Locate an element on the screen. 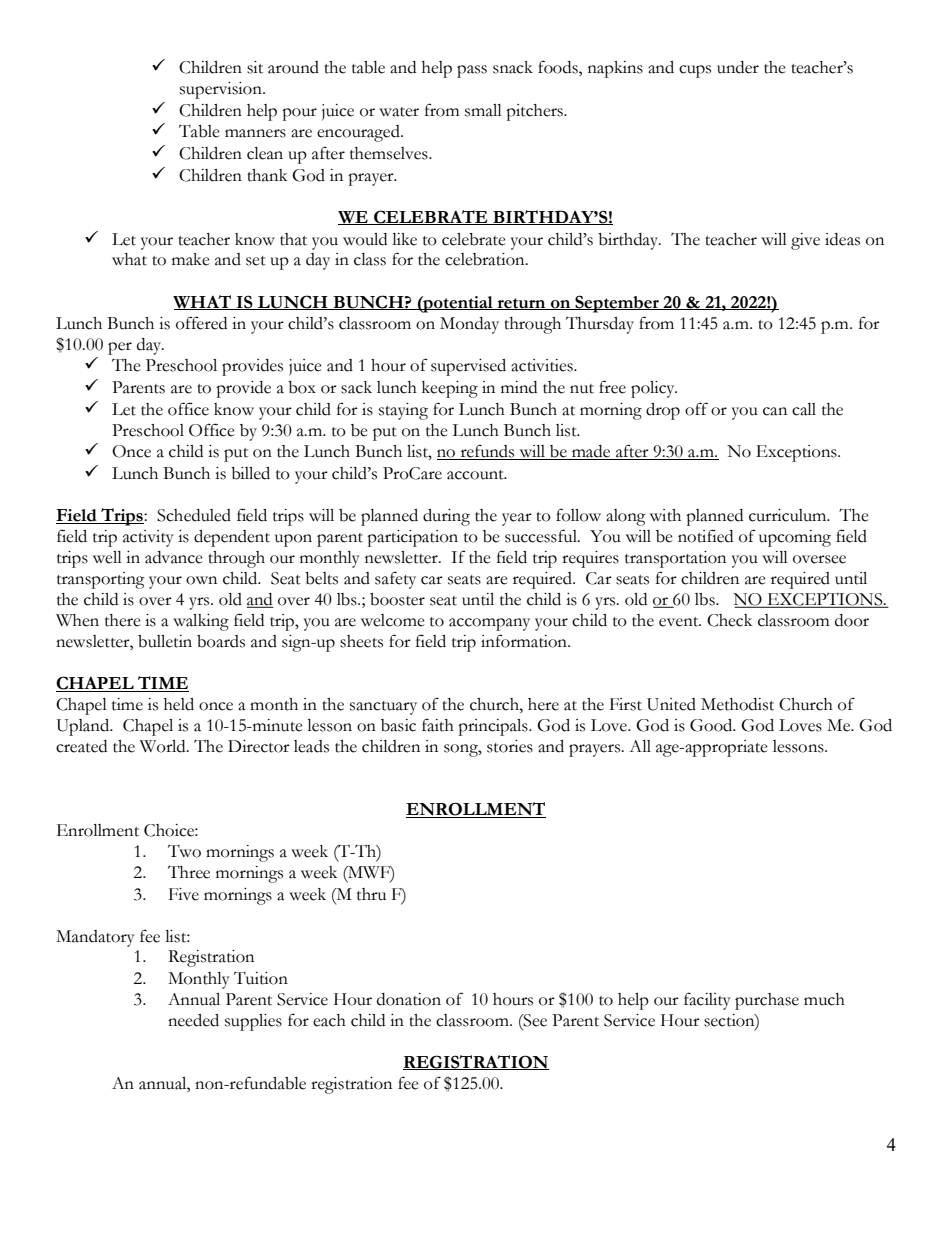 The height and width of the screenshot is (1233, 952). needed is located at coordinates (193, 1020).
